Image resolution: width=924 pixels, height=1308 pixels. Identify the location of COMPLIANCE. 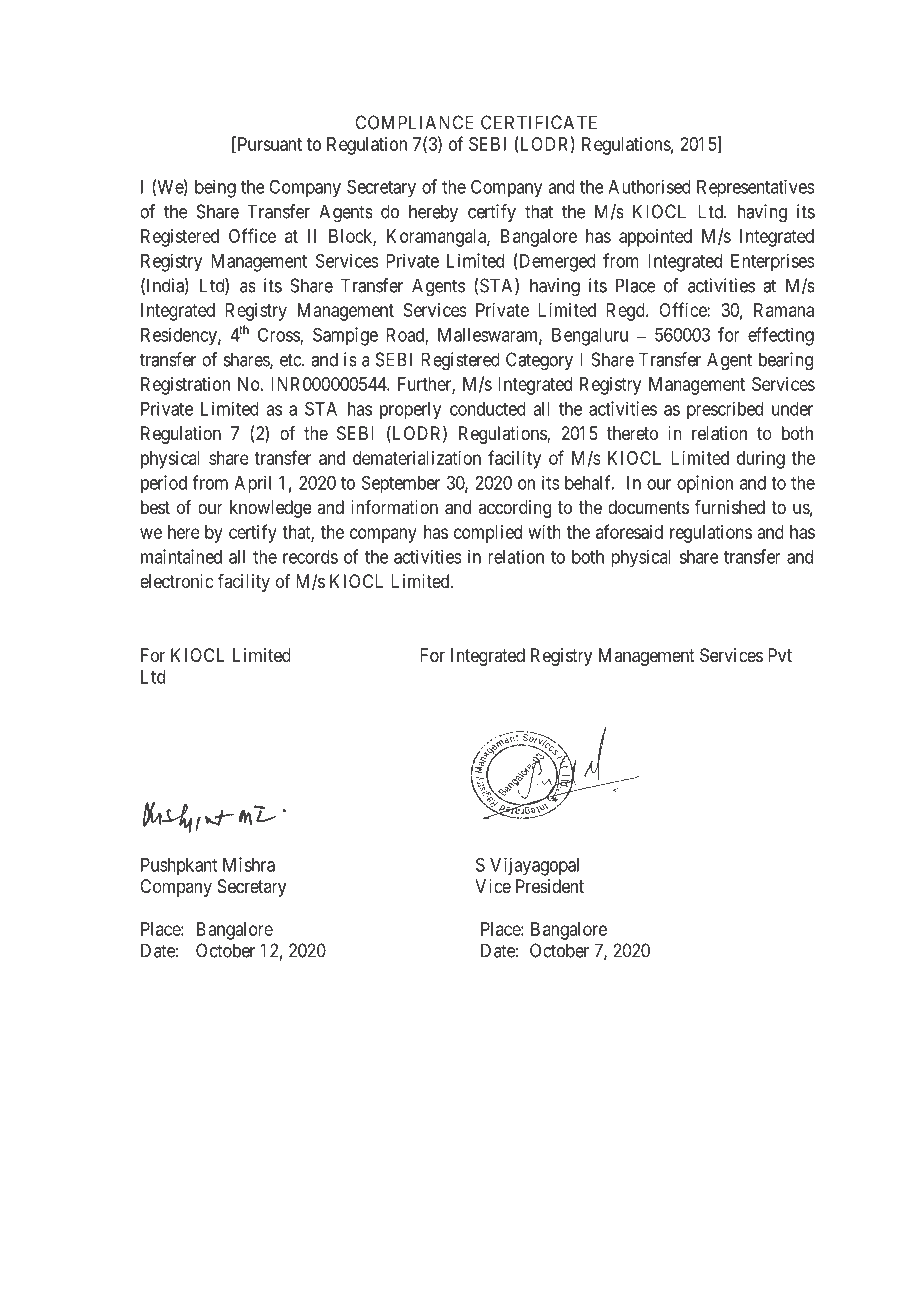
(414, 122).
